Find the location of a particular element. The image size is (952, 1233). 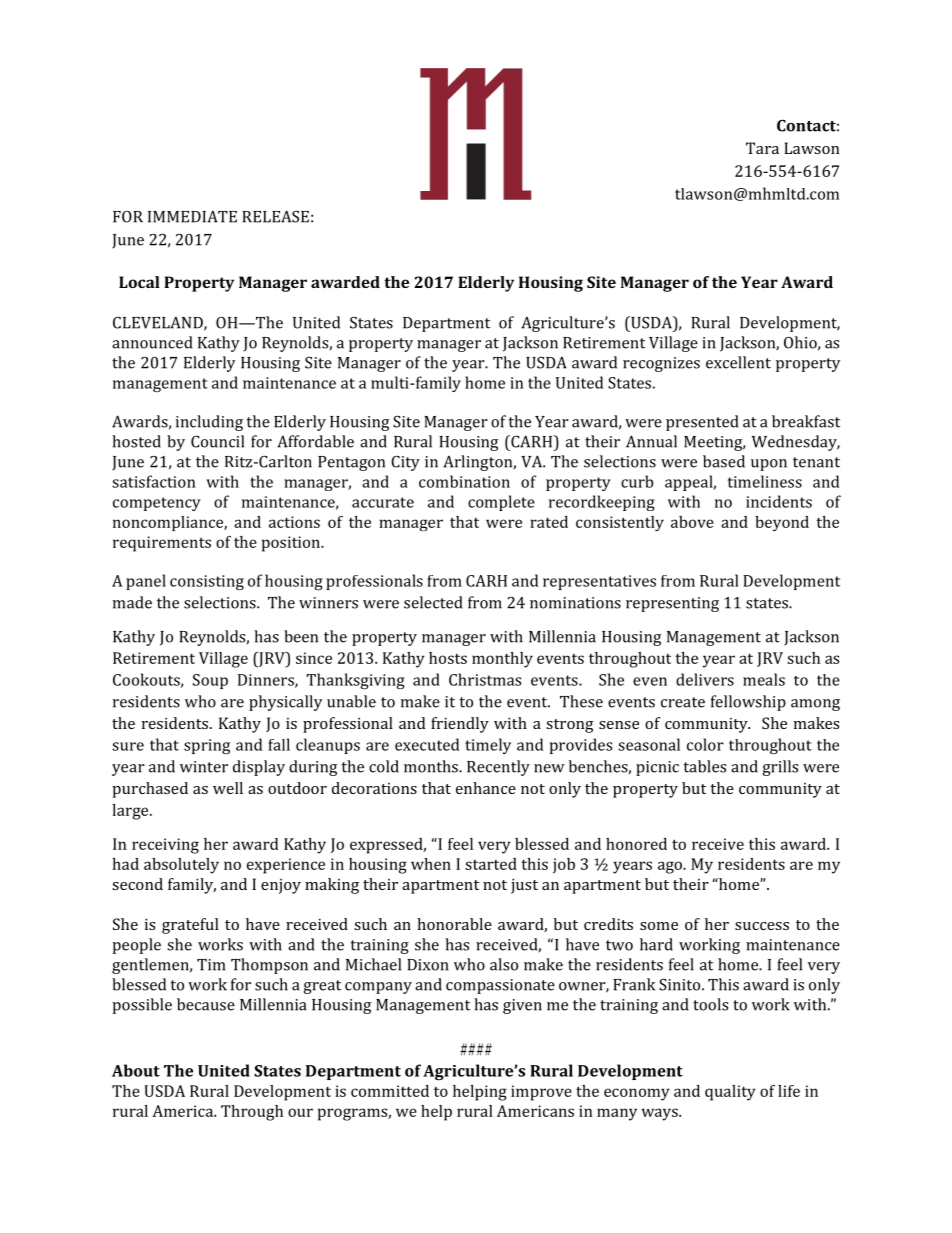

Tara is located at coordinates (762, 148).
